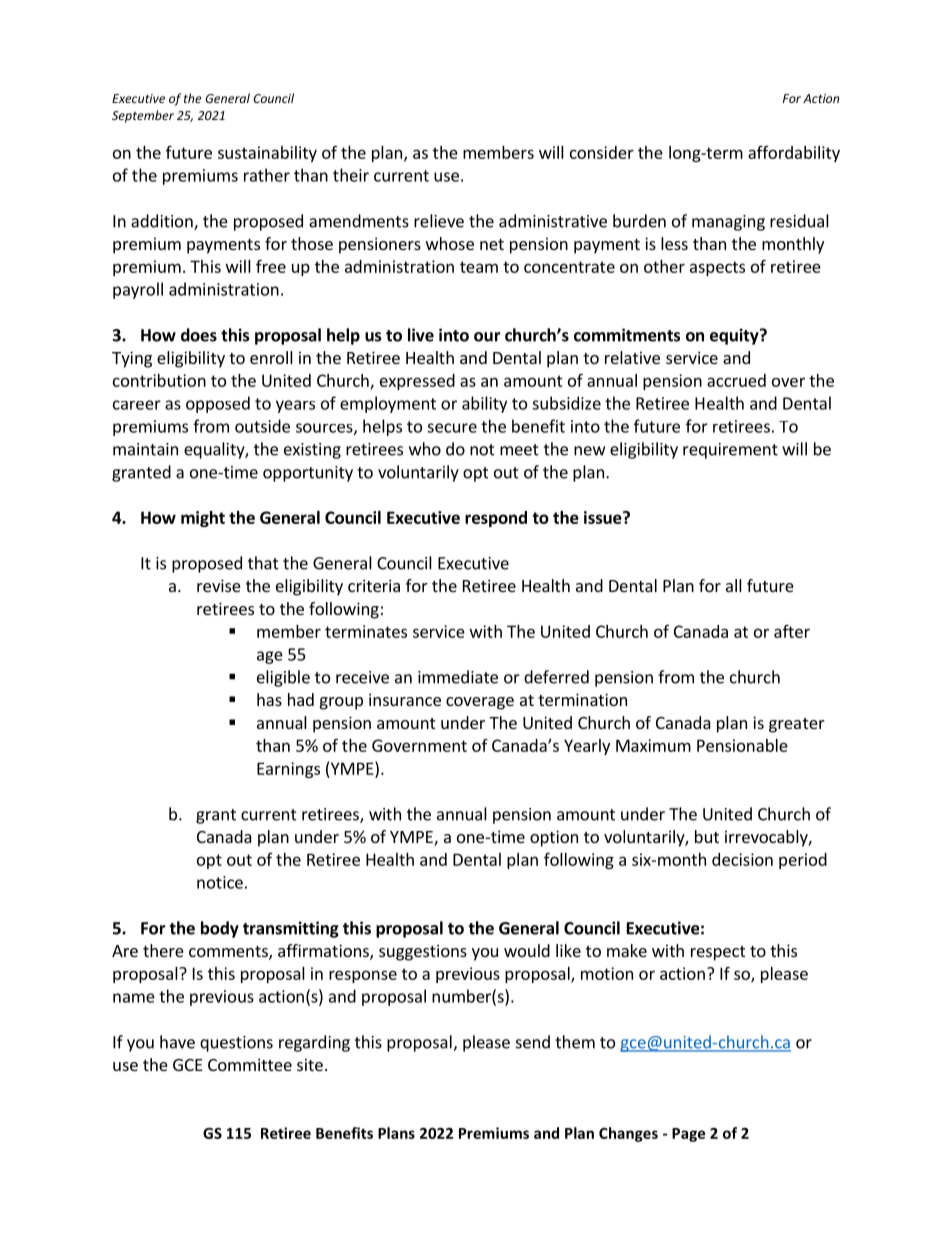  What do you see at coordinates (742, 859) in the screenshot?
I see `decision` at bounding box center [742, 859].
